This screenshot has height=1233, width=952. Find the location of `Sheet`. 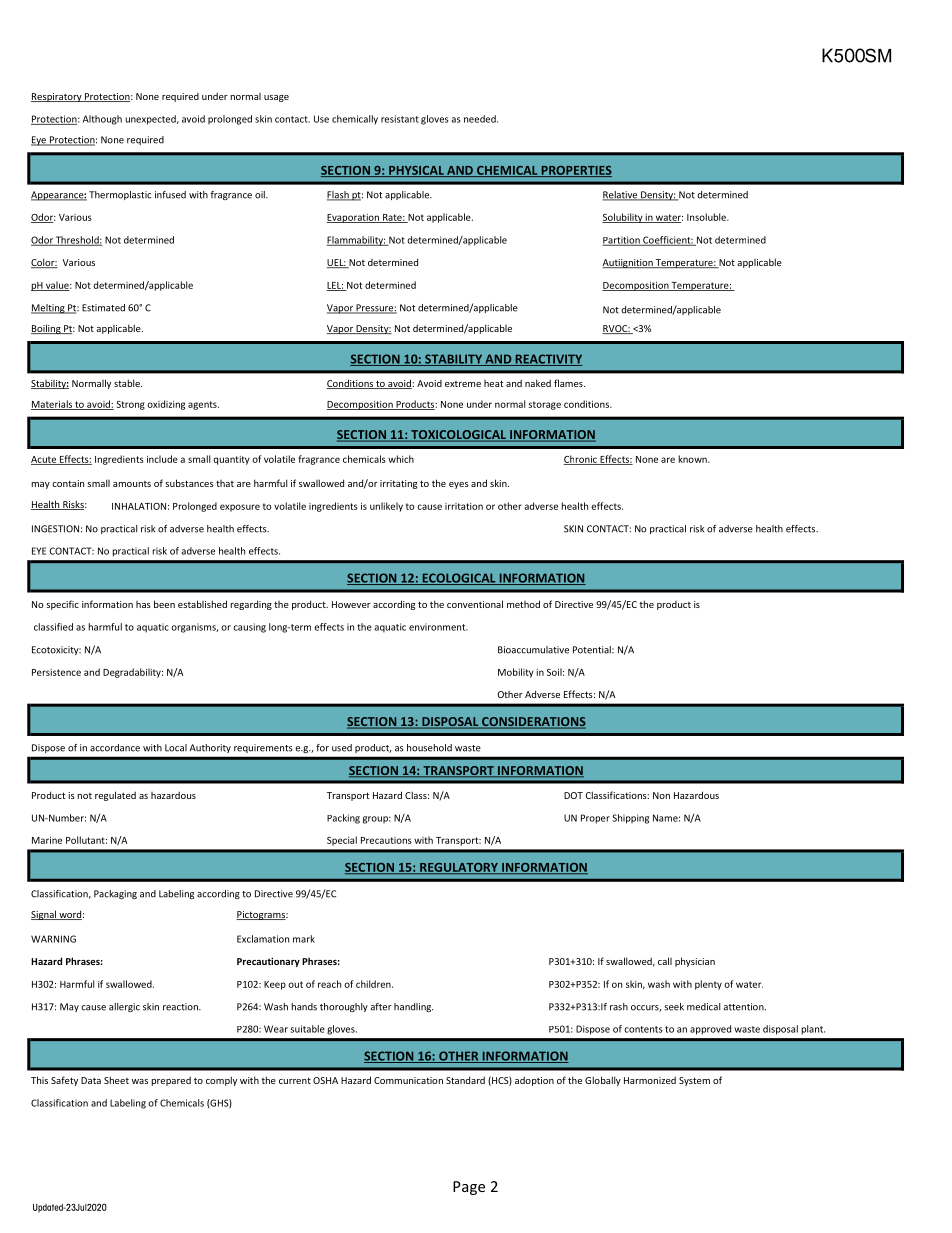

Sheet is located at coordinates (116, 1080).
